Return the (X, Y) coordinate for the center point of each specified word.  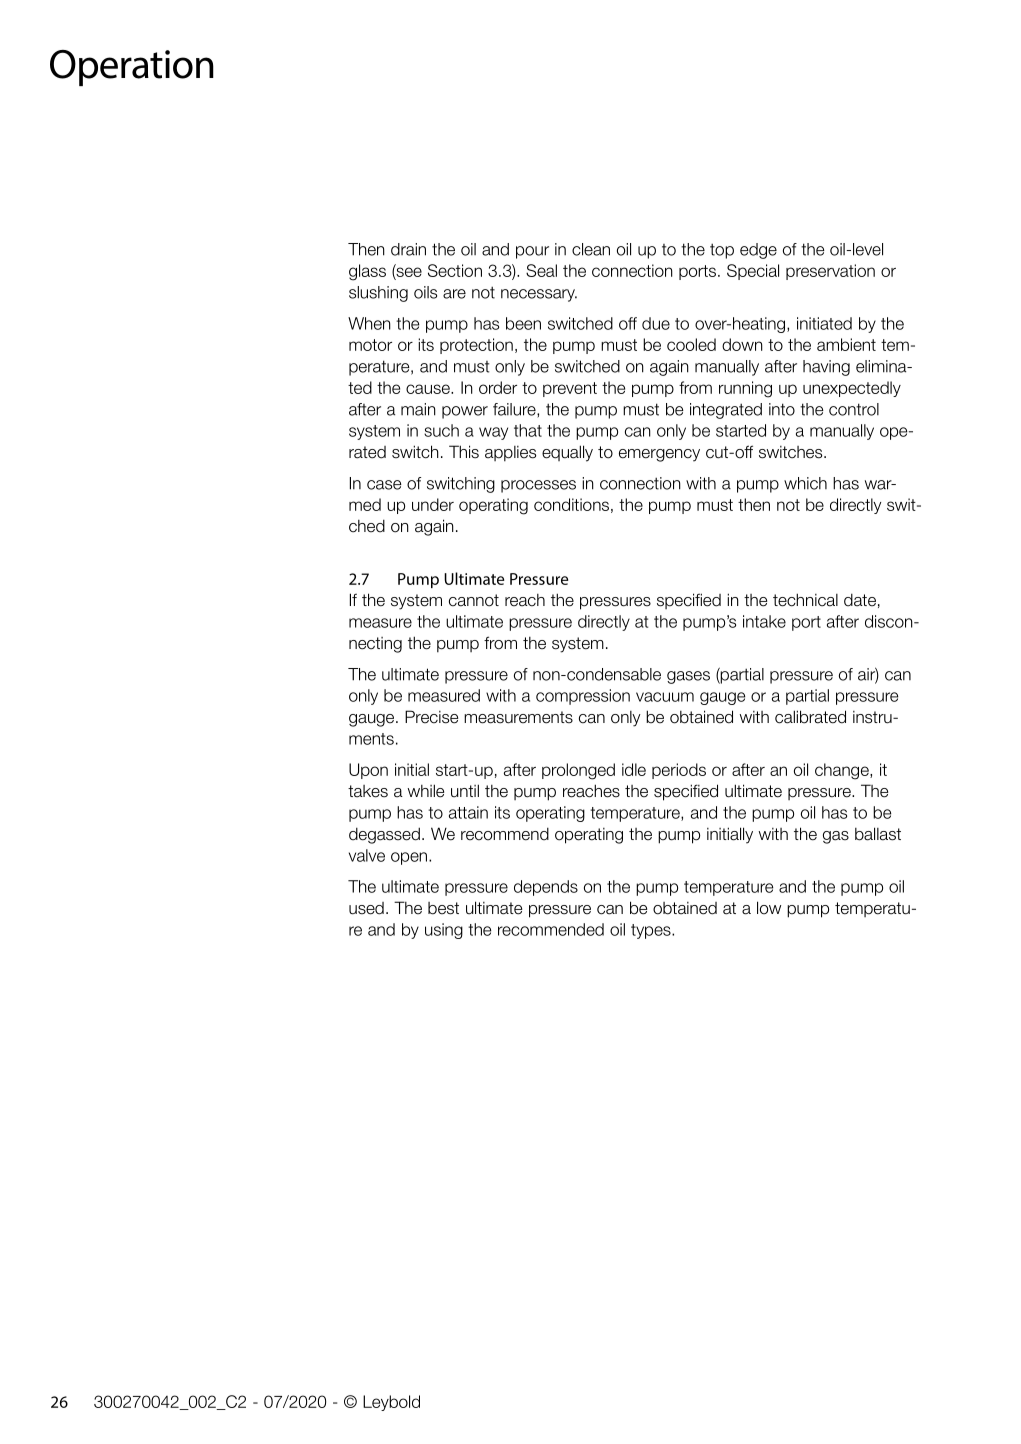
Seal (541, 270)
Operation (132, 68)
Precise (431, 717)
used (366, 908)
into (782, 409)
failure (515, 410)
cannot (474, 600)
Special (753, 272)
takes (368, 791)
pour (532, 252)
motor (370, 345)
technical (805, 600)
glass (367, 272)
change (843, 771)
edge (758, 251)
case (384, 485)
